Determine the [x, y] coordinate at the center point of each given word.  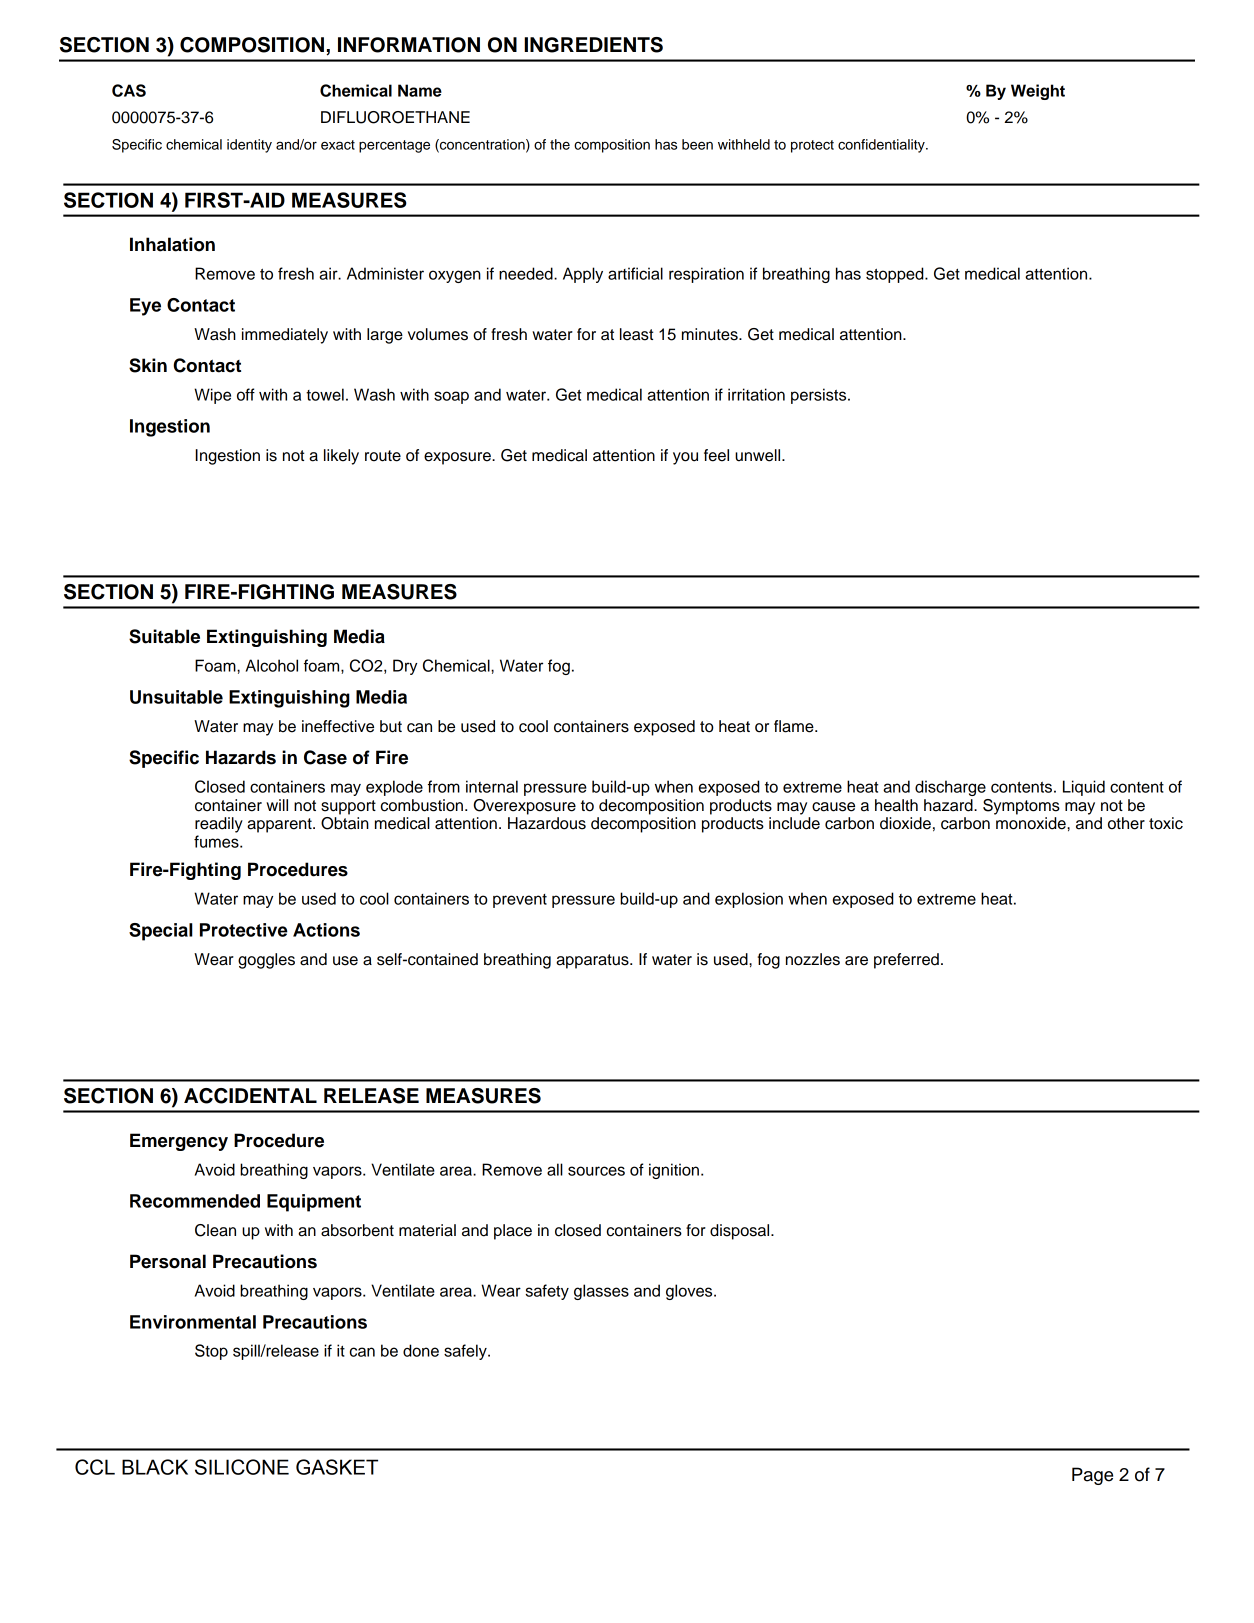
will [277, 805]
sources [596, 1171]
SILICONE [242, 1467]
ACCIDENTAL [250, 1096]
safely [466, 1352]
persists [820, 396]
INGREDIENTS [593, 45]
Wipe [212, 396]
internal [492, 786]
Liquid [1084, 788]
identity [249, 146]
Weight [1038, 92]
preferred [906, 961]
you [685, 458]
